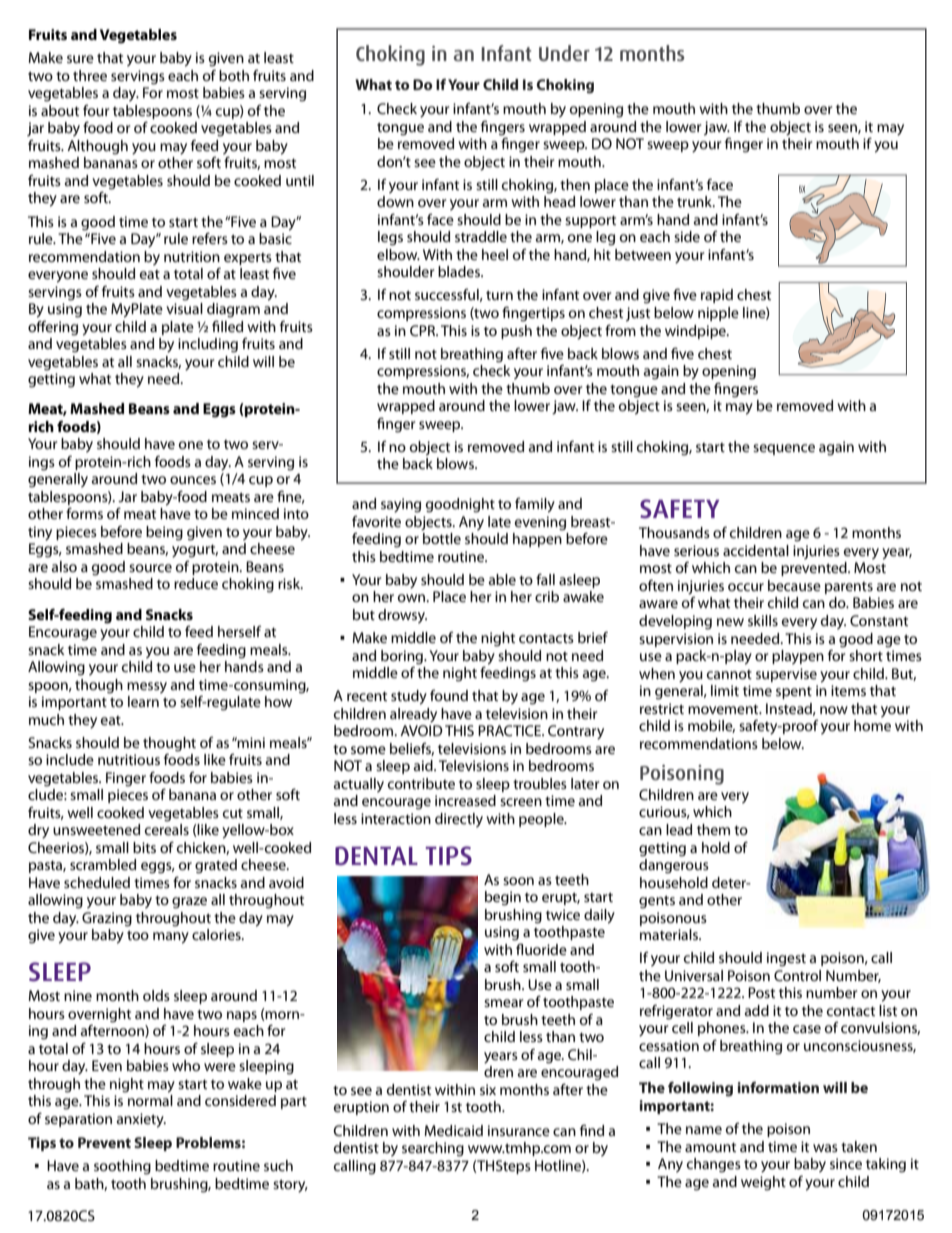 The width and height of the screenshot is (952, 1233). I want to click on skills, so click(763, 620).
